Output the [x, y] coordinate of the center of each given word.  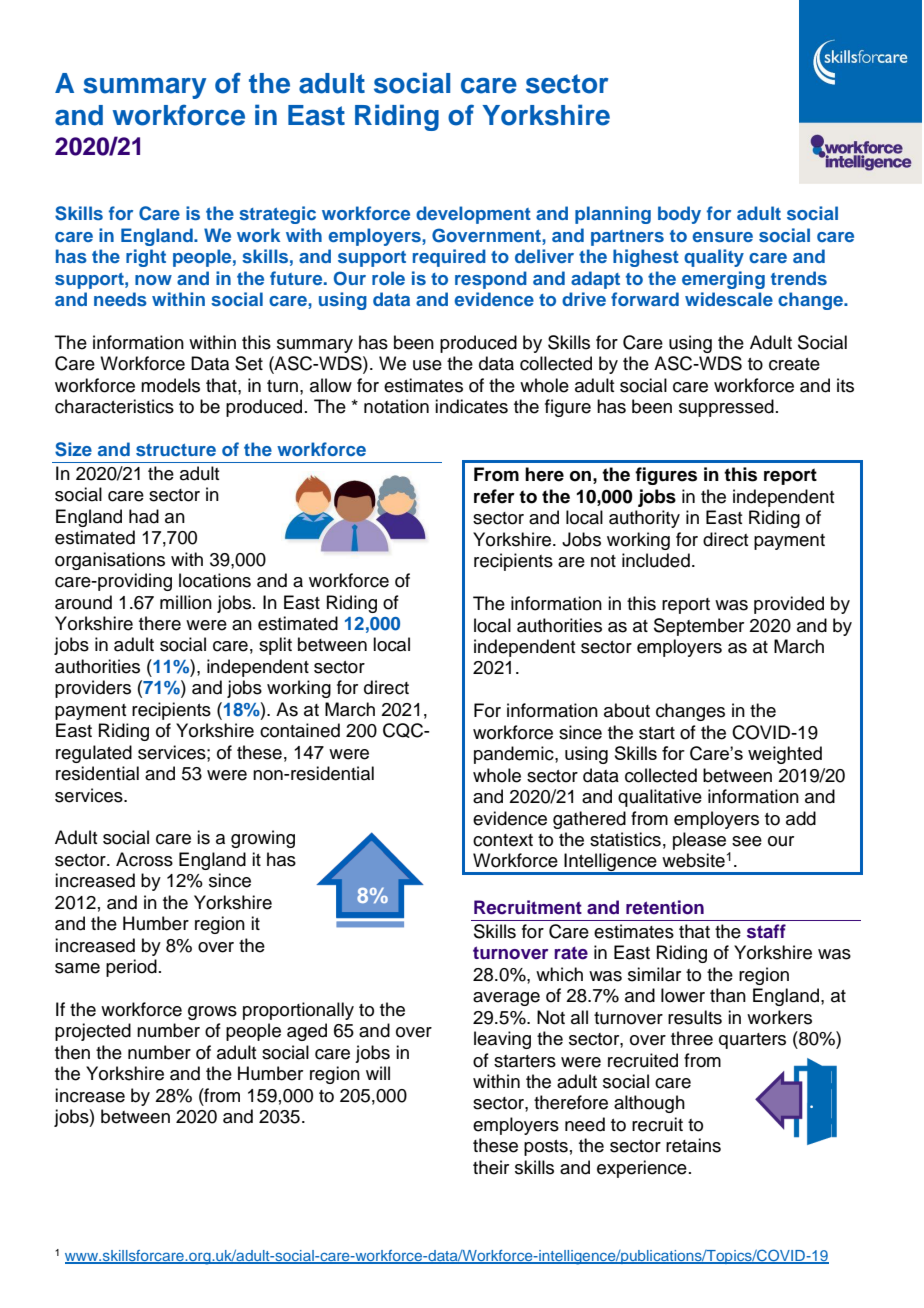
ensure [723, 237]
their [491, 1167]
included [656, 560]
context [503, 840]
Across [144, 859]
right [146, 258]
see [747, 841]
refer [494, 496]
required [449, 258]
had [144, 516]
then [72, 1052]
